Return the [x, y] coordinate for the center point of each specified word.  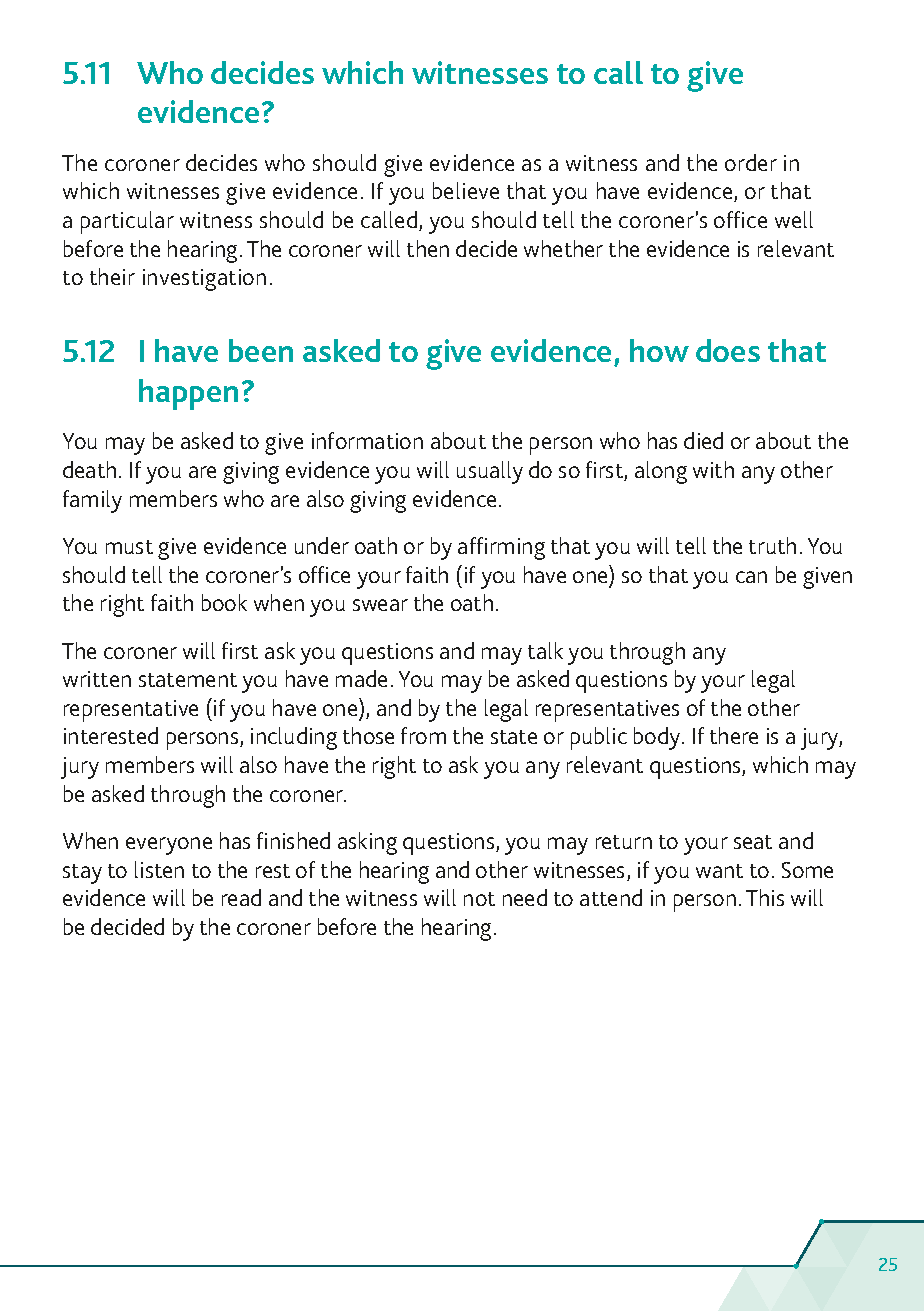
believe [466, 190]
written [97, 679]
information [367, 440]
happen [188, 394]
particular [127, 222]
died [703, 440]
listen [159, 869]
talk [545, 650]
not [479, 899]
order [751, 162]
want [719, 871]
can [751, 577]
